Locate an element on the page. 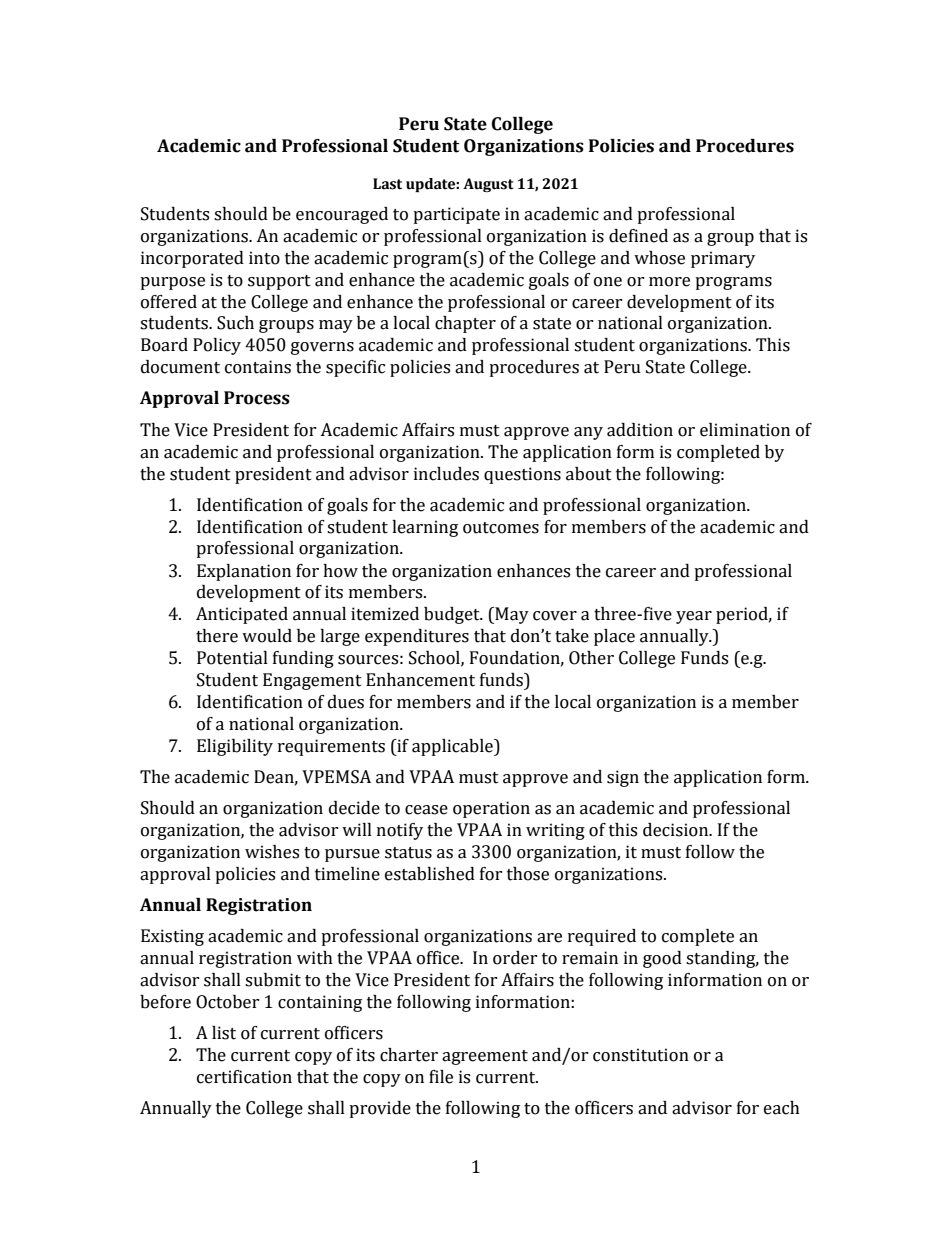  Eligibility is located at coordinates (235, 747).
